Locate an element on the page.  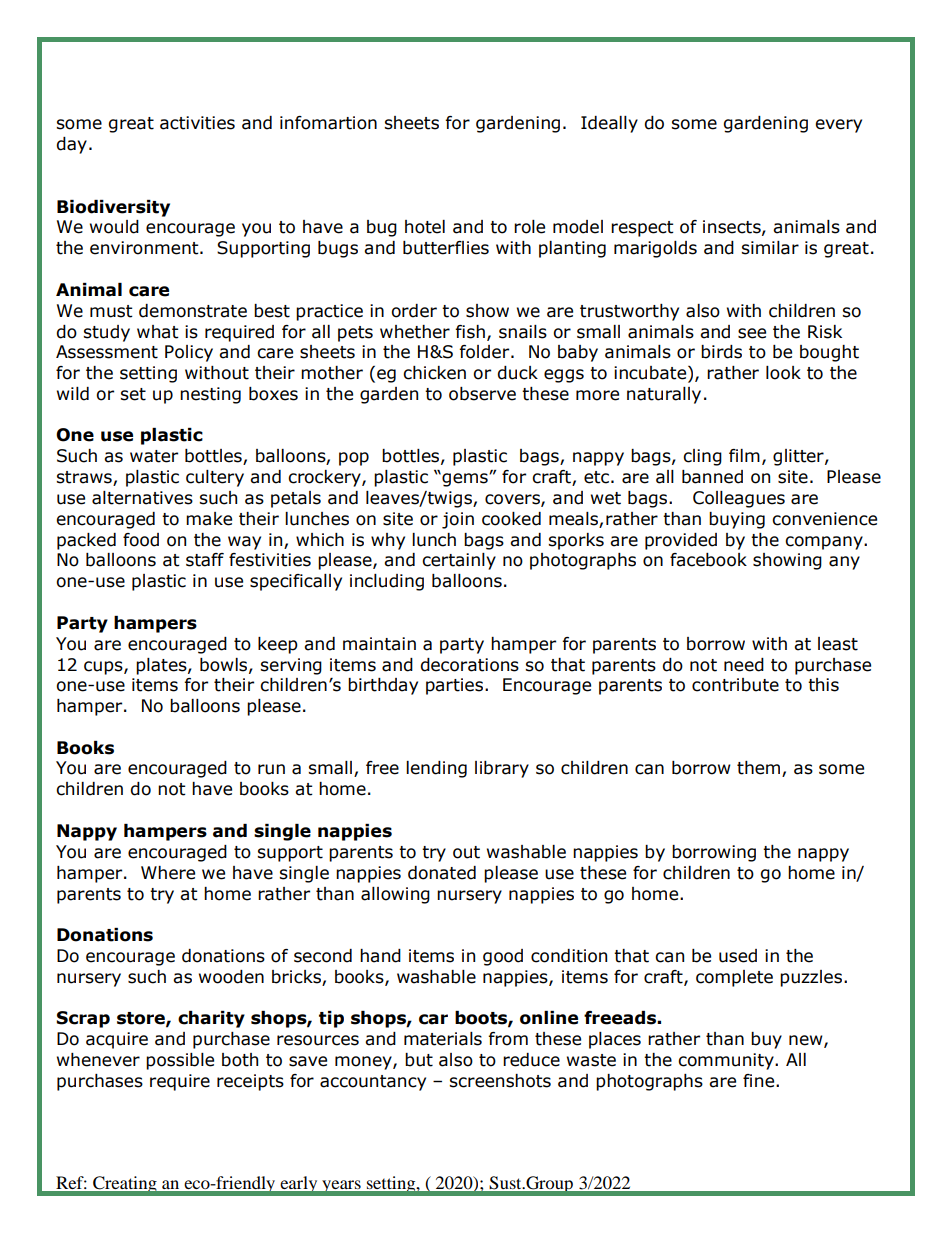
facebook is located at coordinates (708, 560).
